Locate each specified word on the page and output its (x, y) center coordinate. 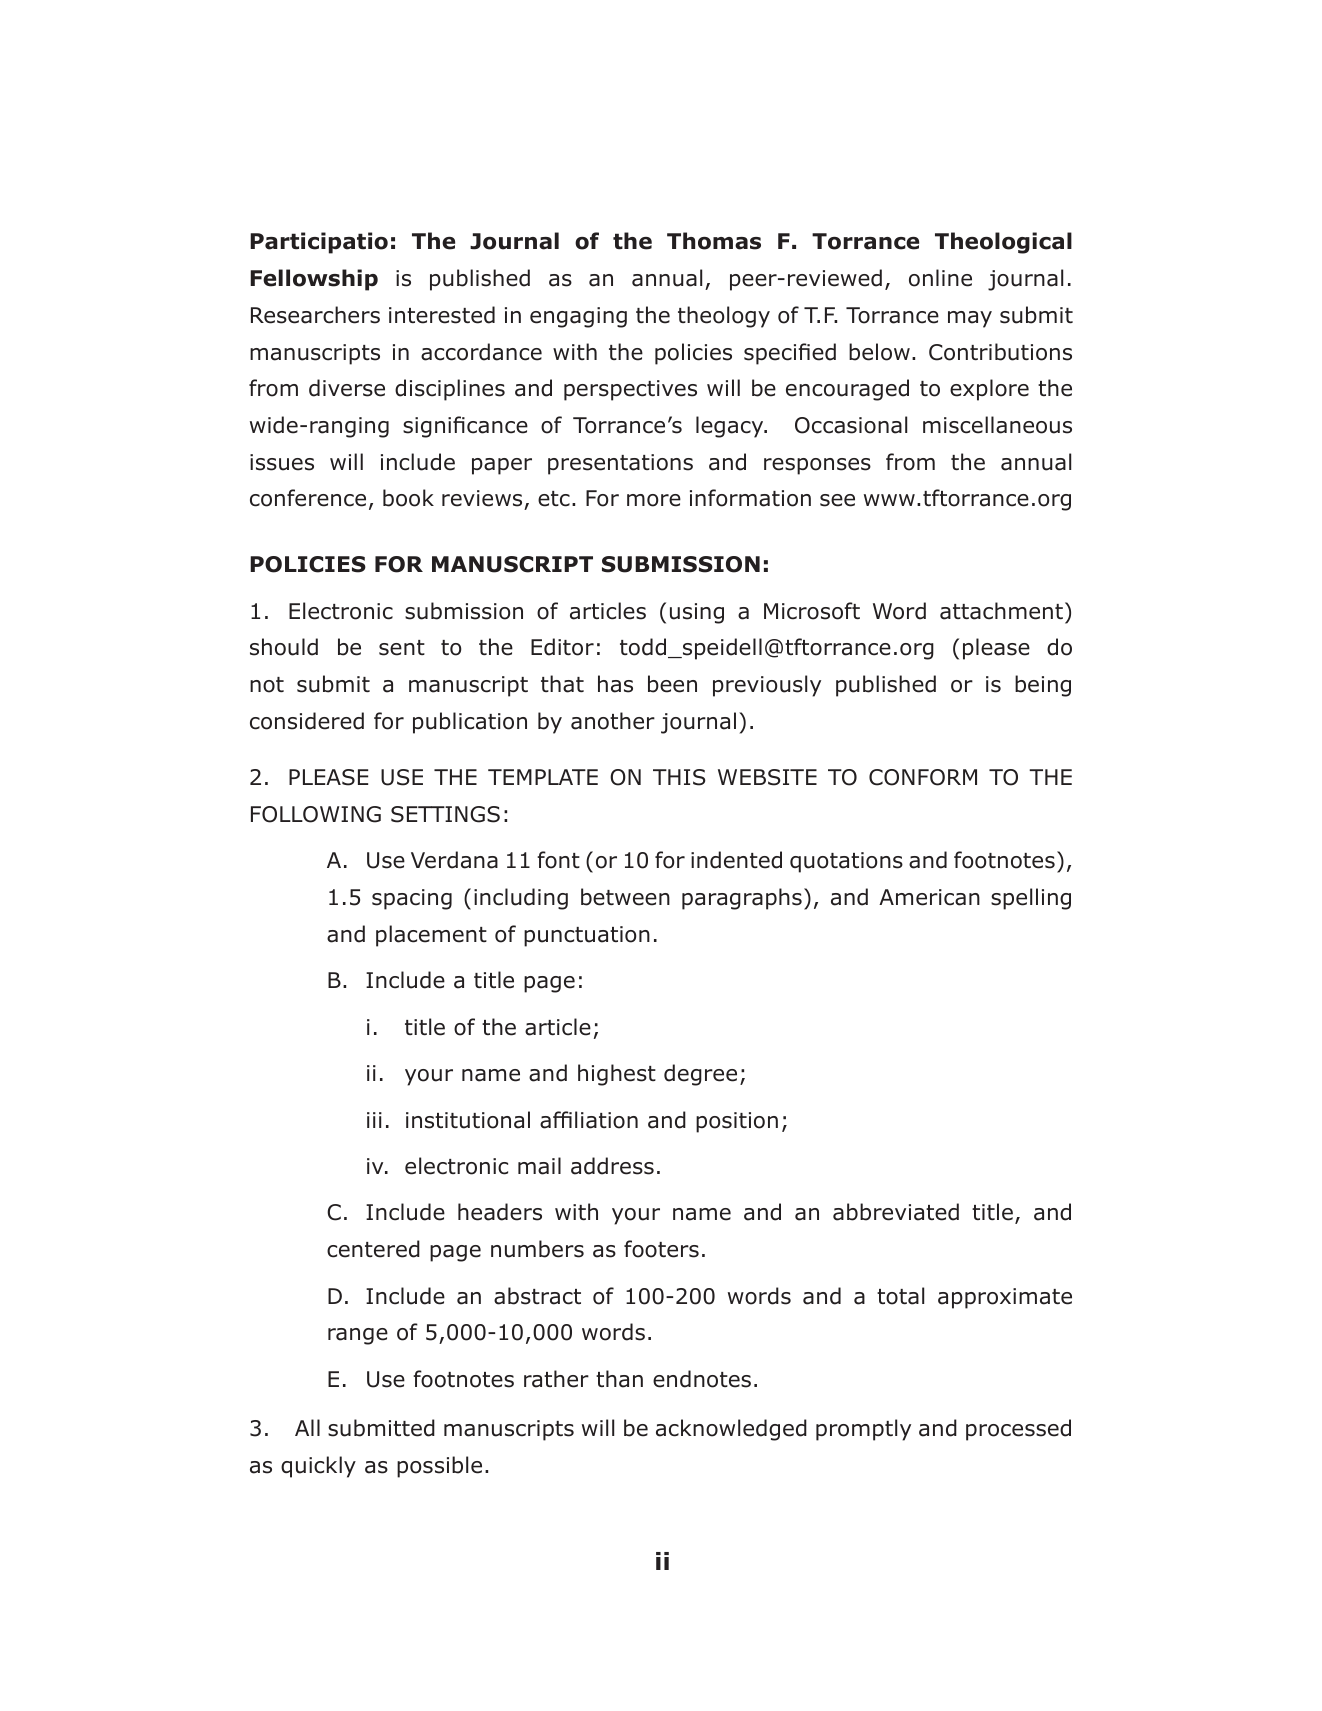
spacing (412, 899)
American (929, 897)
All (307, 1427)
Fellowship (314, 280)
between (625, 897)
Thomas (714, 241)
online (940, 278)
